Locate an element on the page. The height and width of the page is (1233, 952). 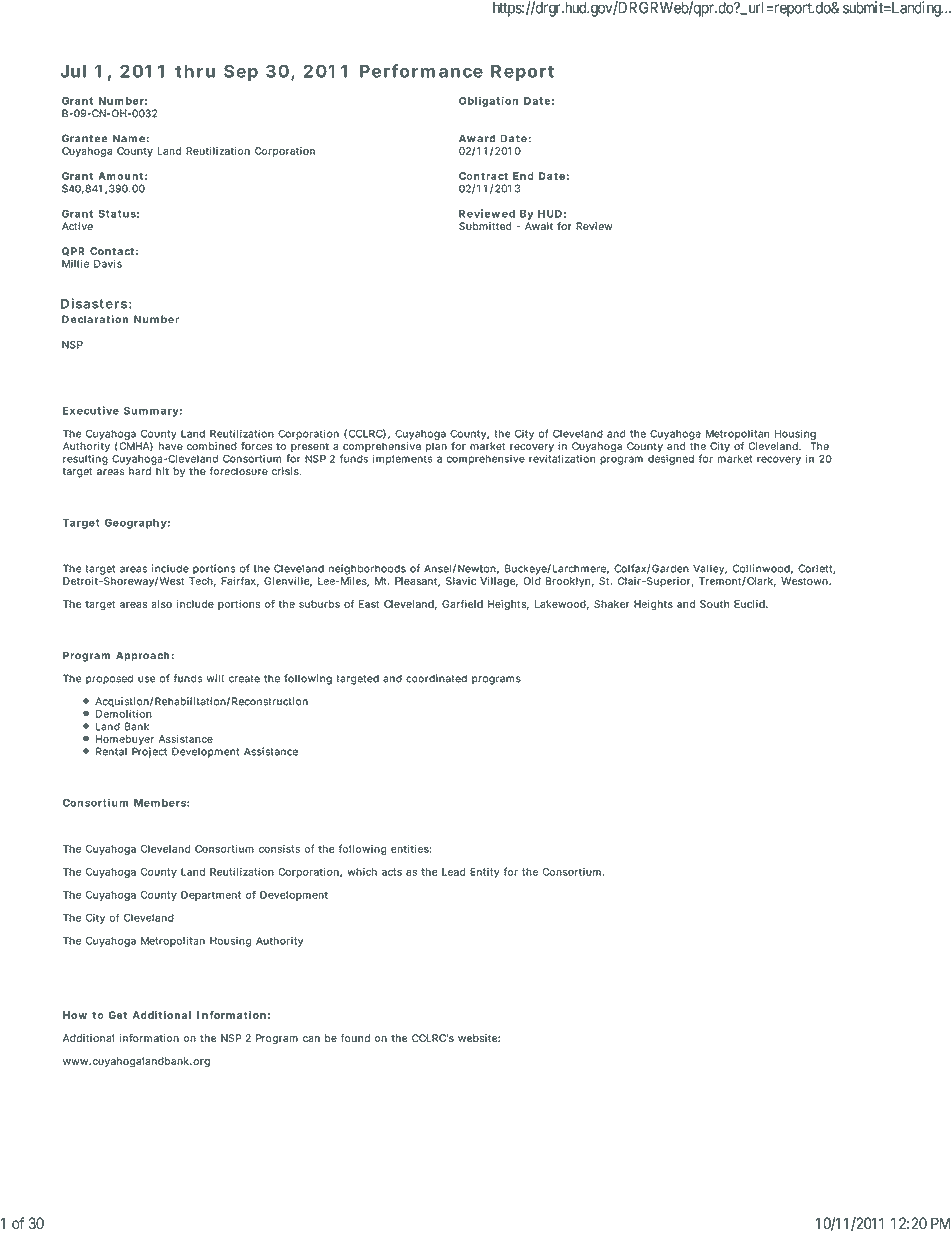
Sep is located at coordinates (241, 72).
